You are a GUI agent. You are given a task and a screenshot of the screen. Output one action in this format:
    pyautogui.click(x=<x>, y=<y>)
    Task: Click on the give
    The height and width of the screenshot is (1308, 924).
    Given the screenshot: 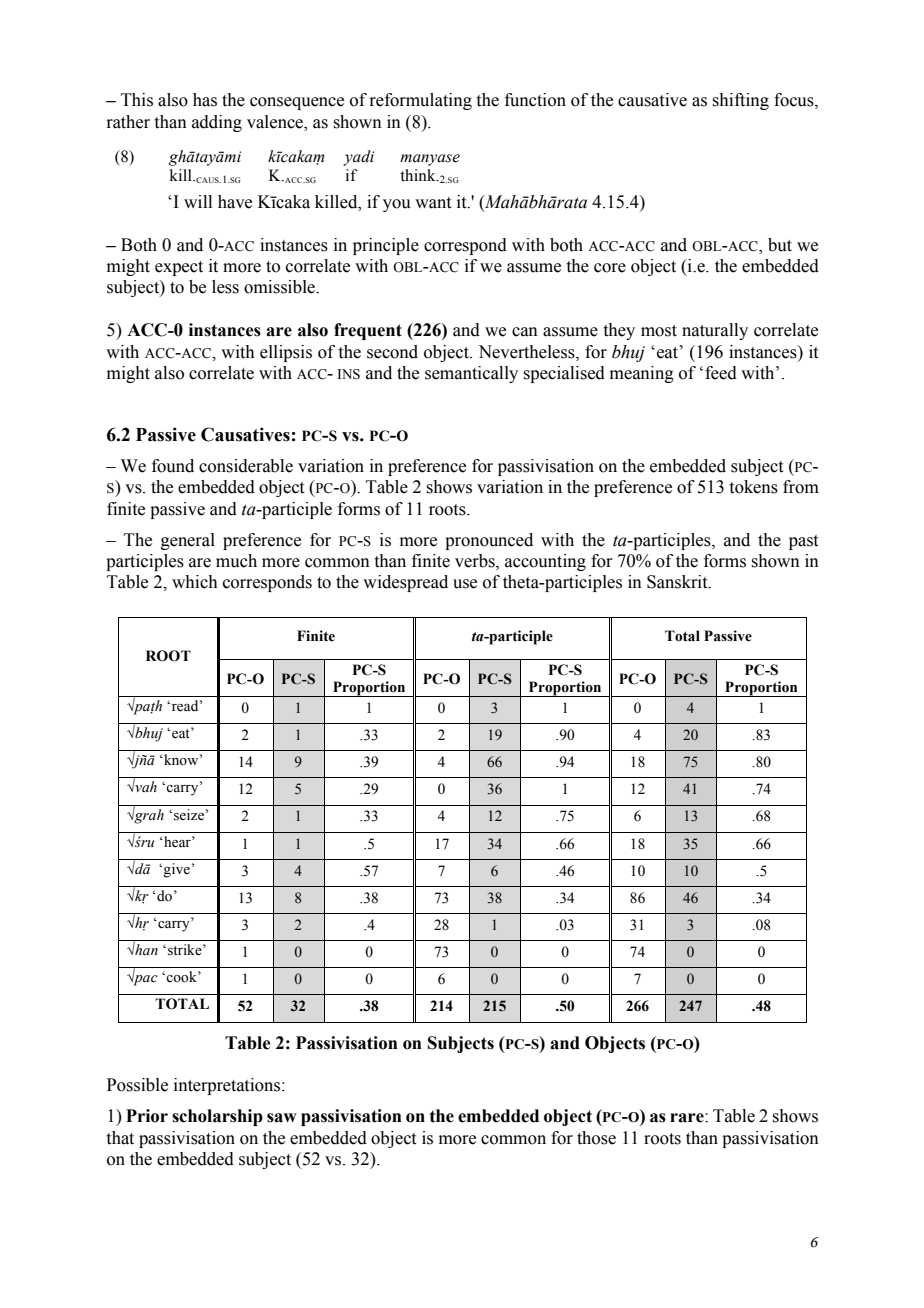 What is the action you would take?
    pyautogui.click(x=176, y=870)
